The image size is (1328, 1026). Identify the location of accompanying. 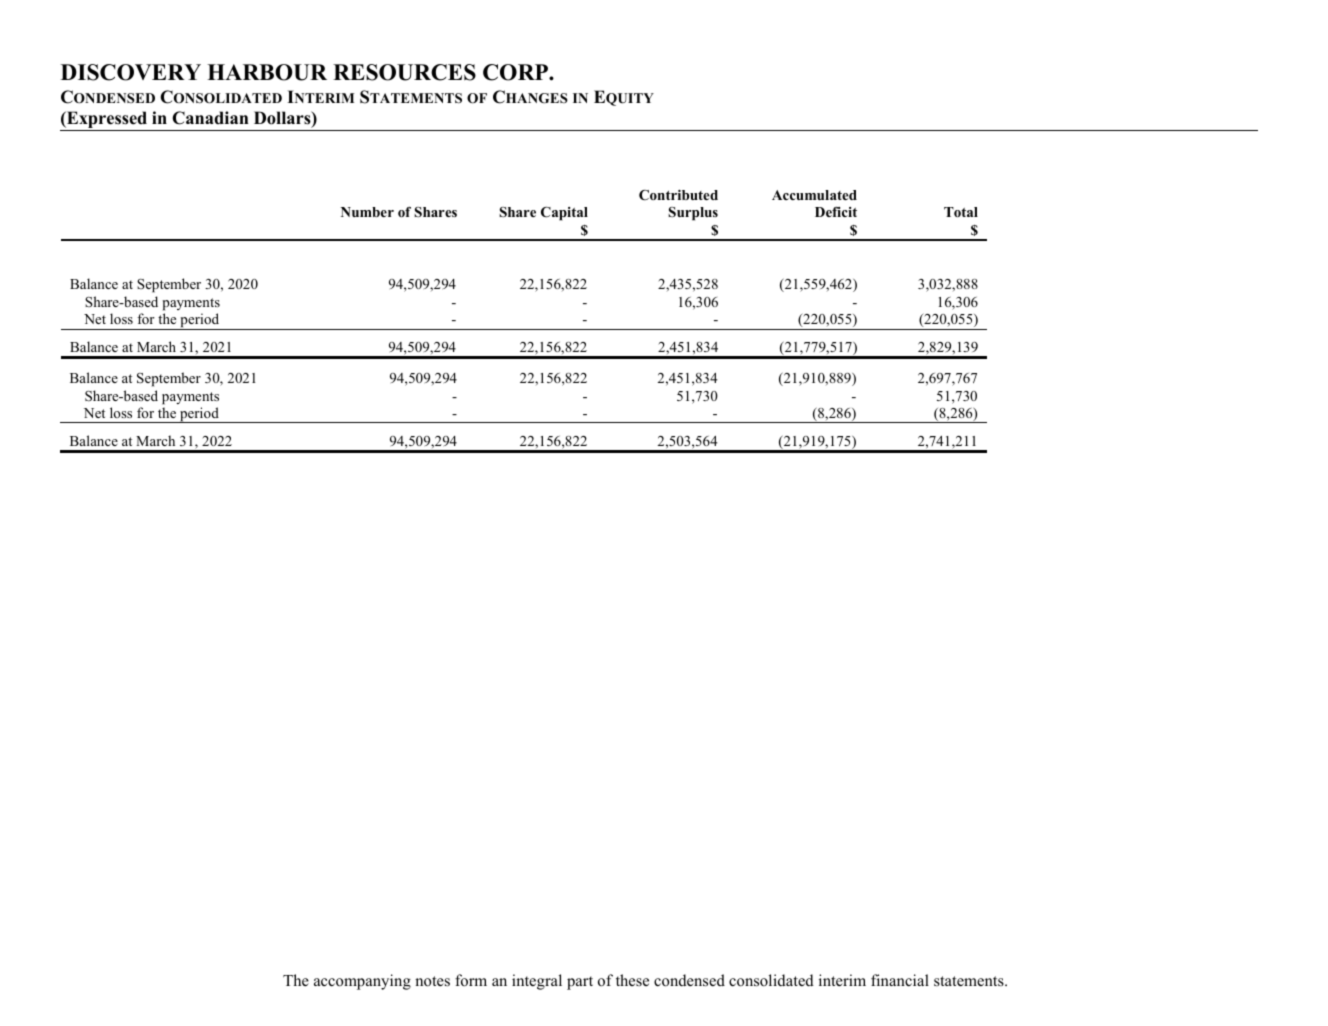
(362, 982).
